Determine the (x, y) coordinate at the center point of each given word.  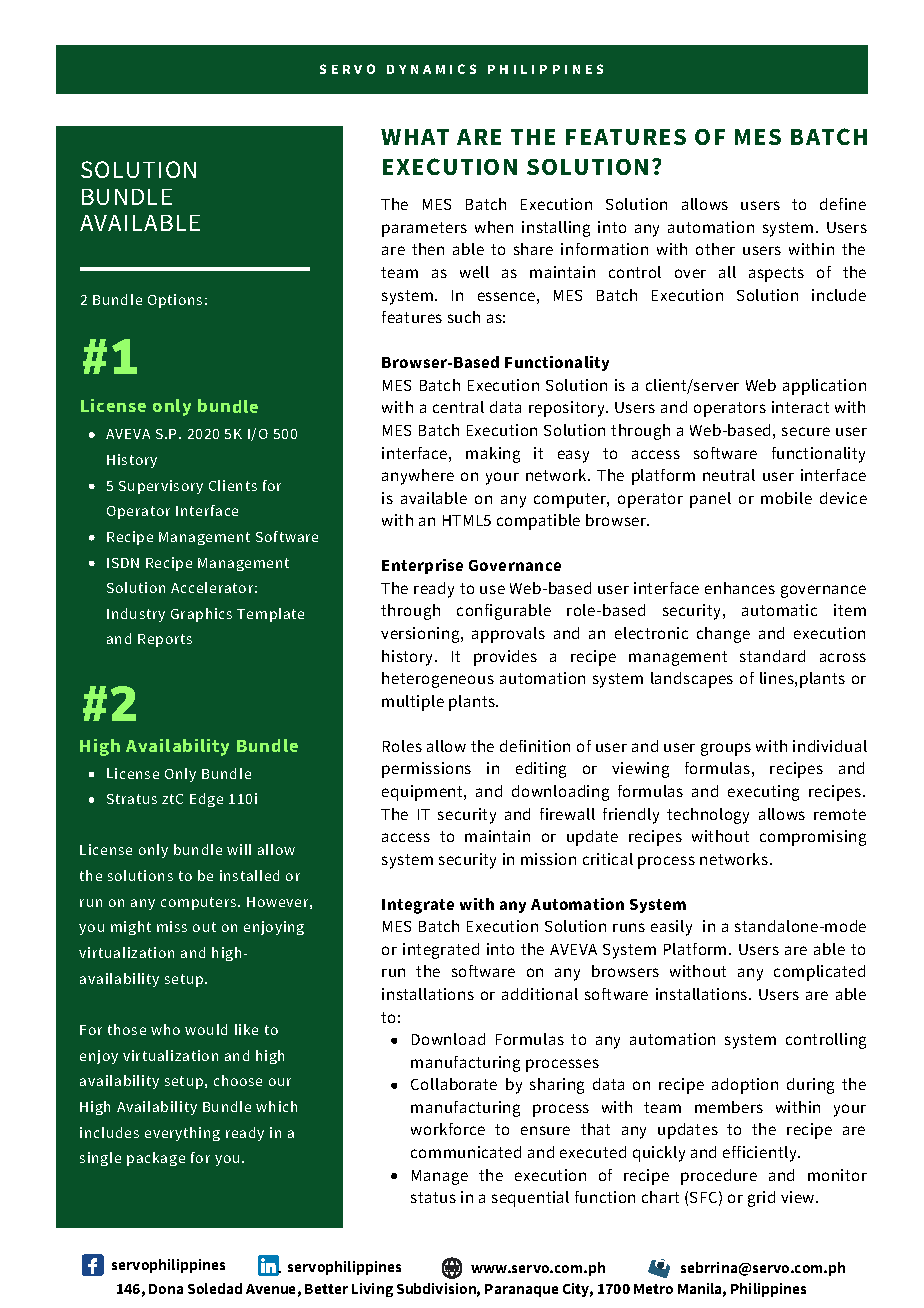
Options (175, 301)
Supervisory (161, 487)
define (843, 204)
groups (726, 749)
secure (806, 431)
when (494, 227)
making (493, 455)
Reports (165, 640)
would (206, 1029)
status (433, 1197)
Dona (166, 1289)
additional (540, 994)
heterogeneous (438, 680)
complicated (819, 973)
